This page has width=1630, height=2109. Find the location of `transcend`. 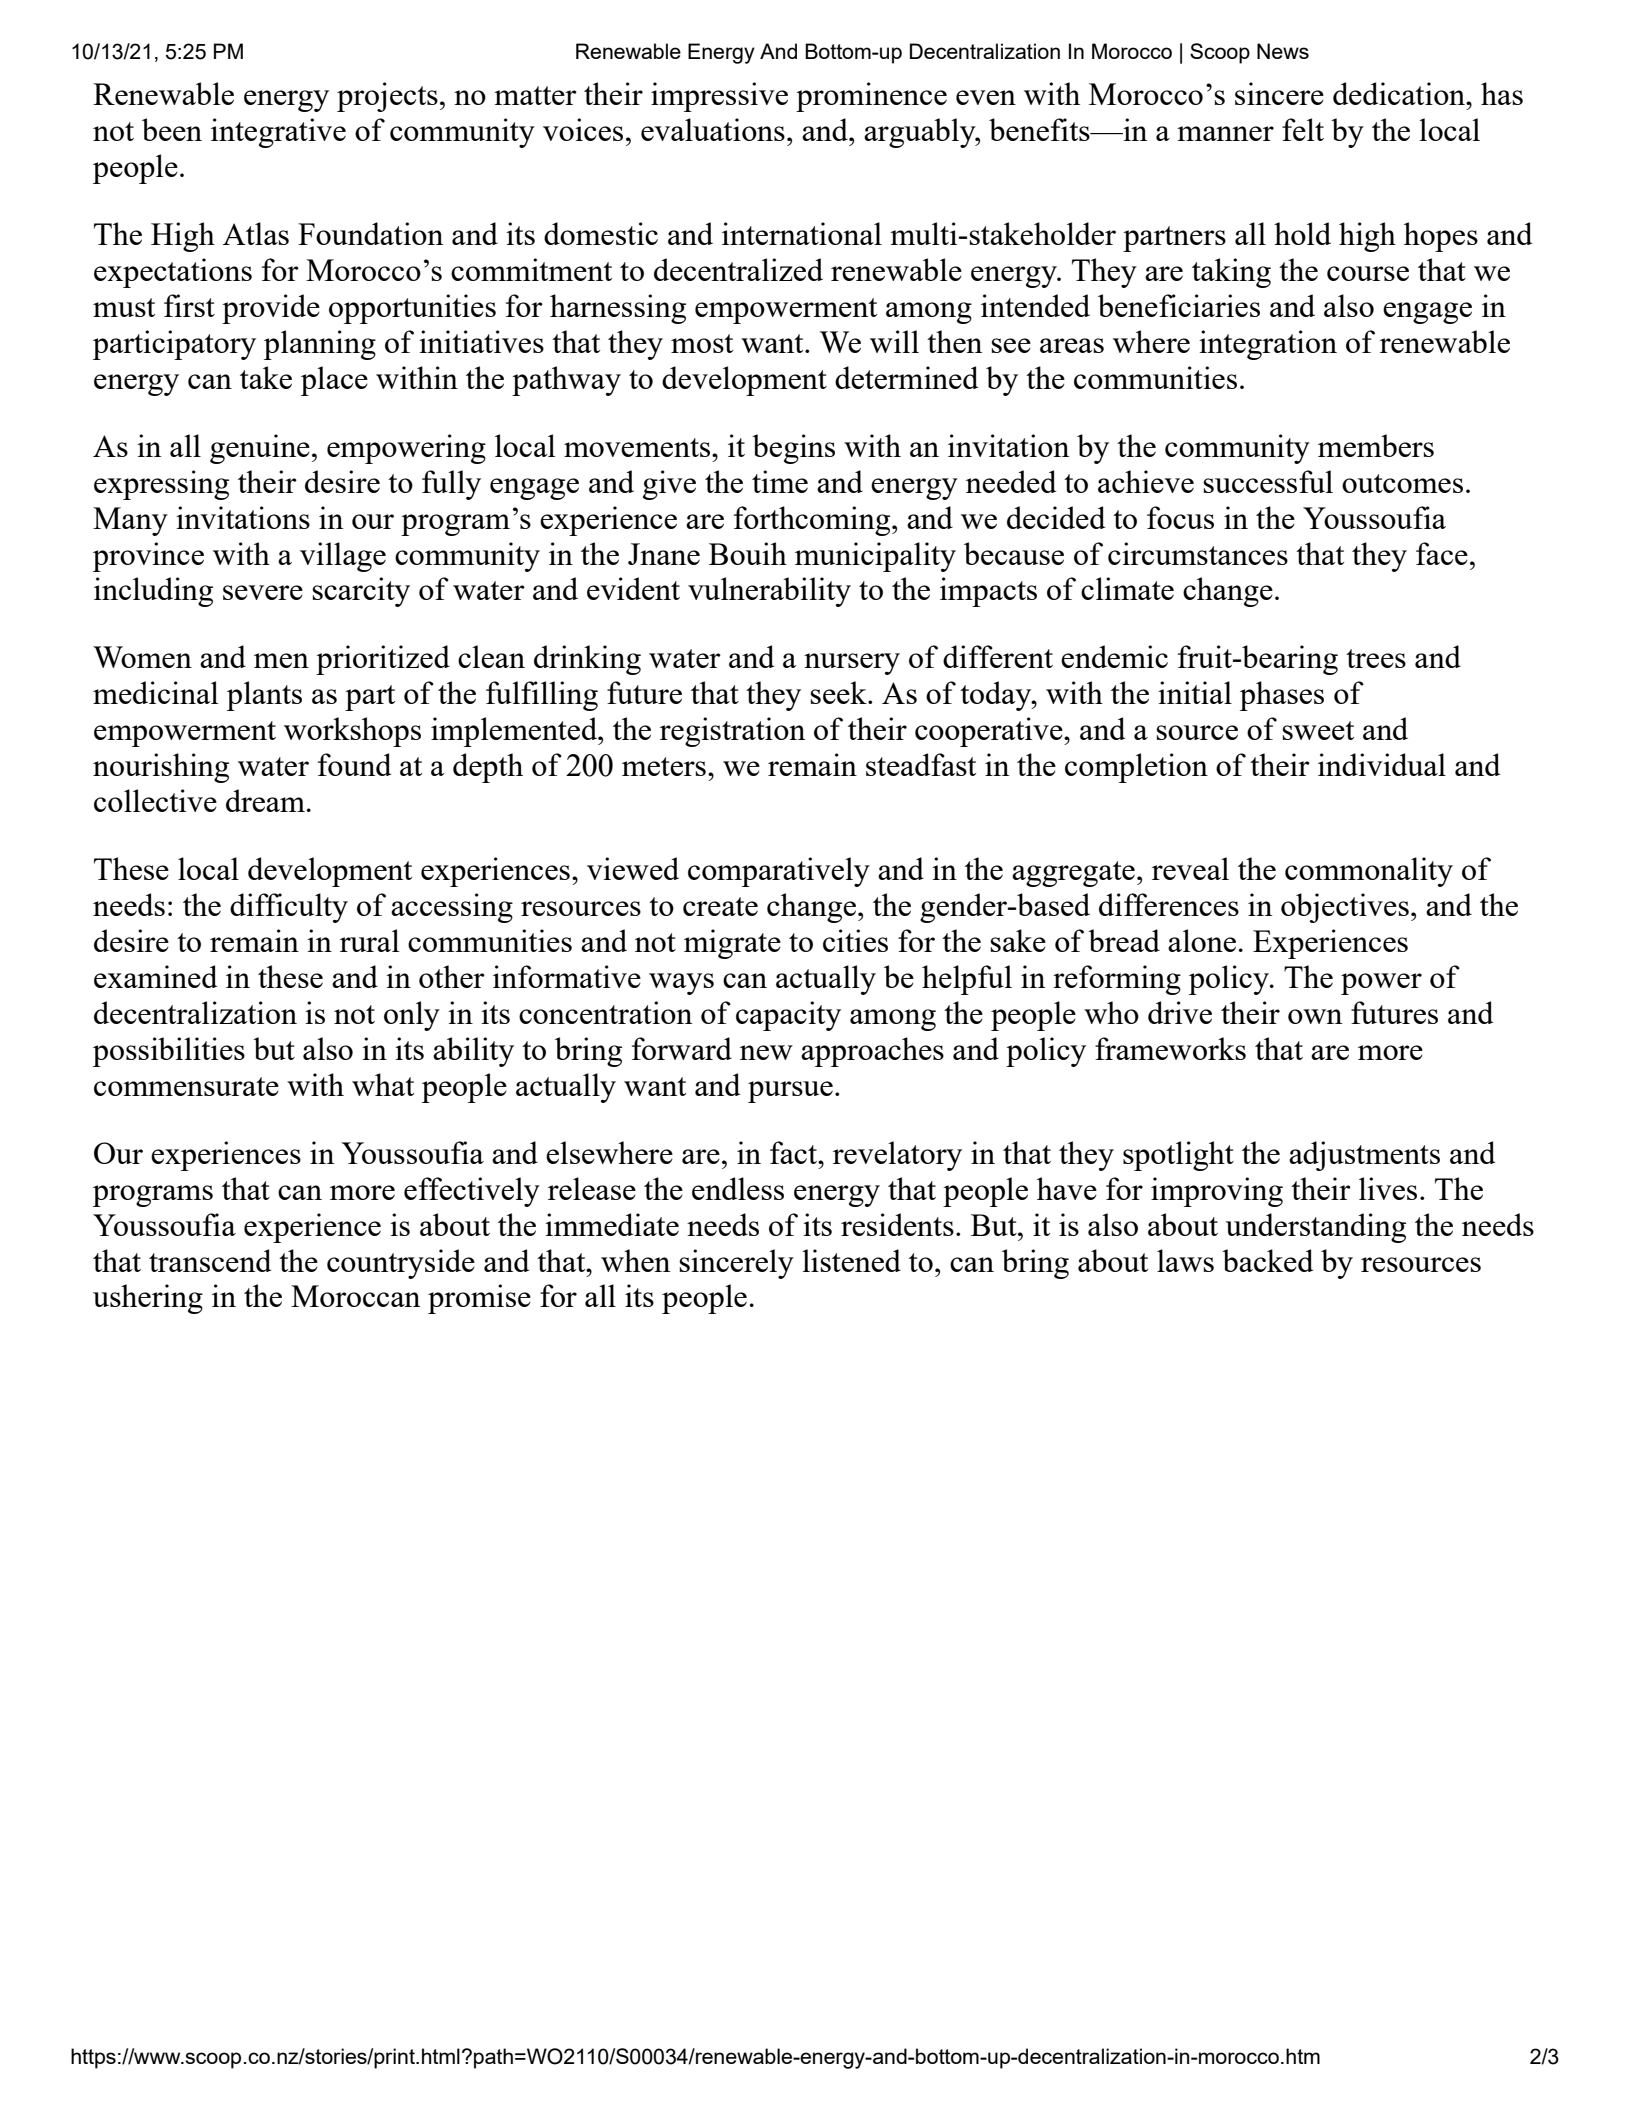

transcend is located at coordinates (210, 1260).
